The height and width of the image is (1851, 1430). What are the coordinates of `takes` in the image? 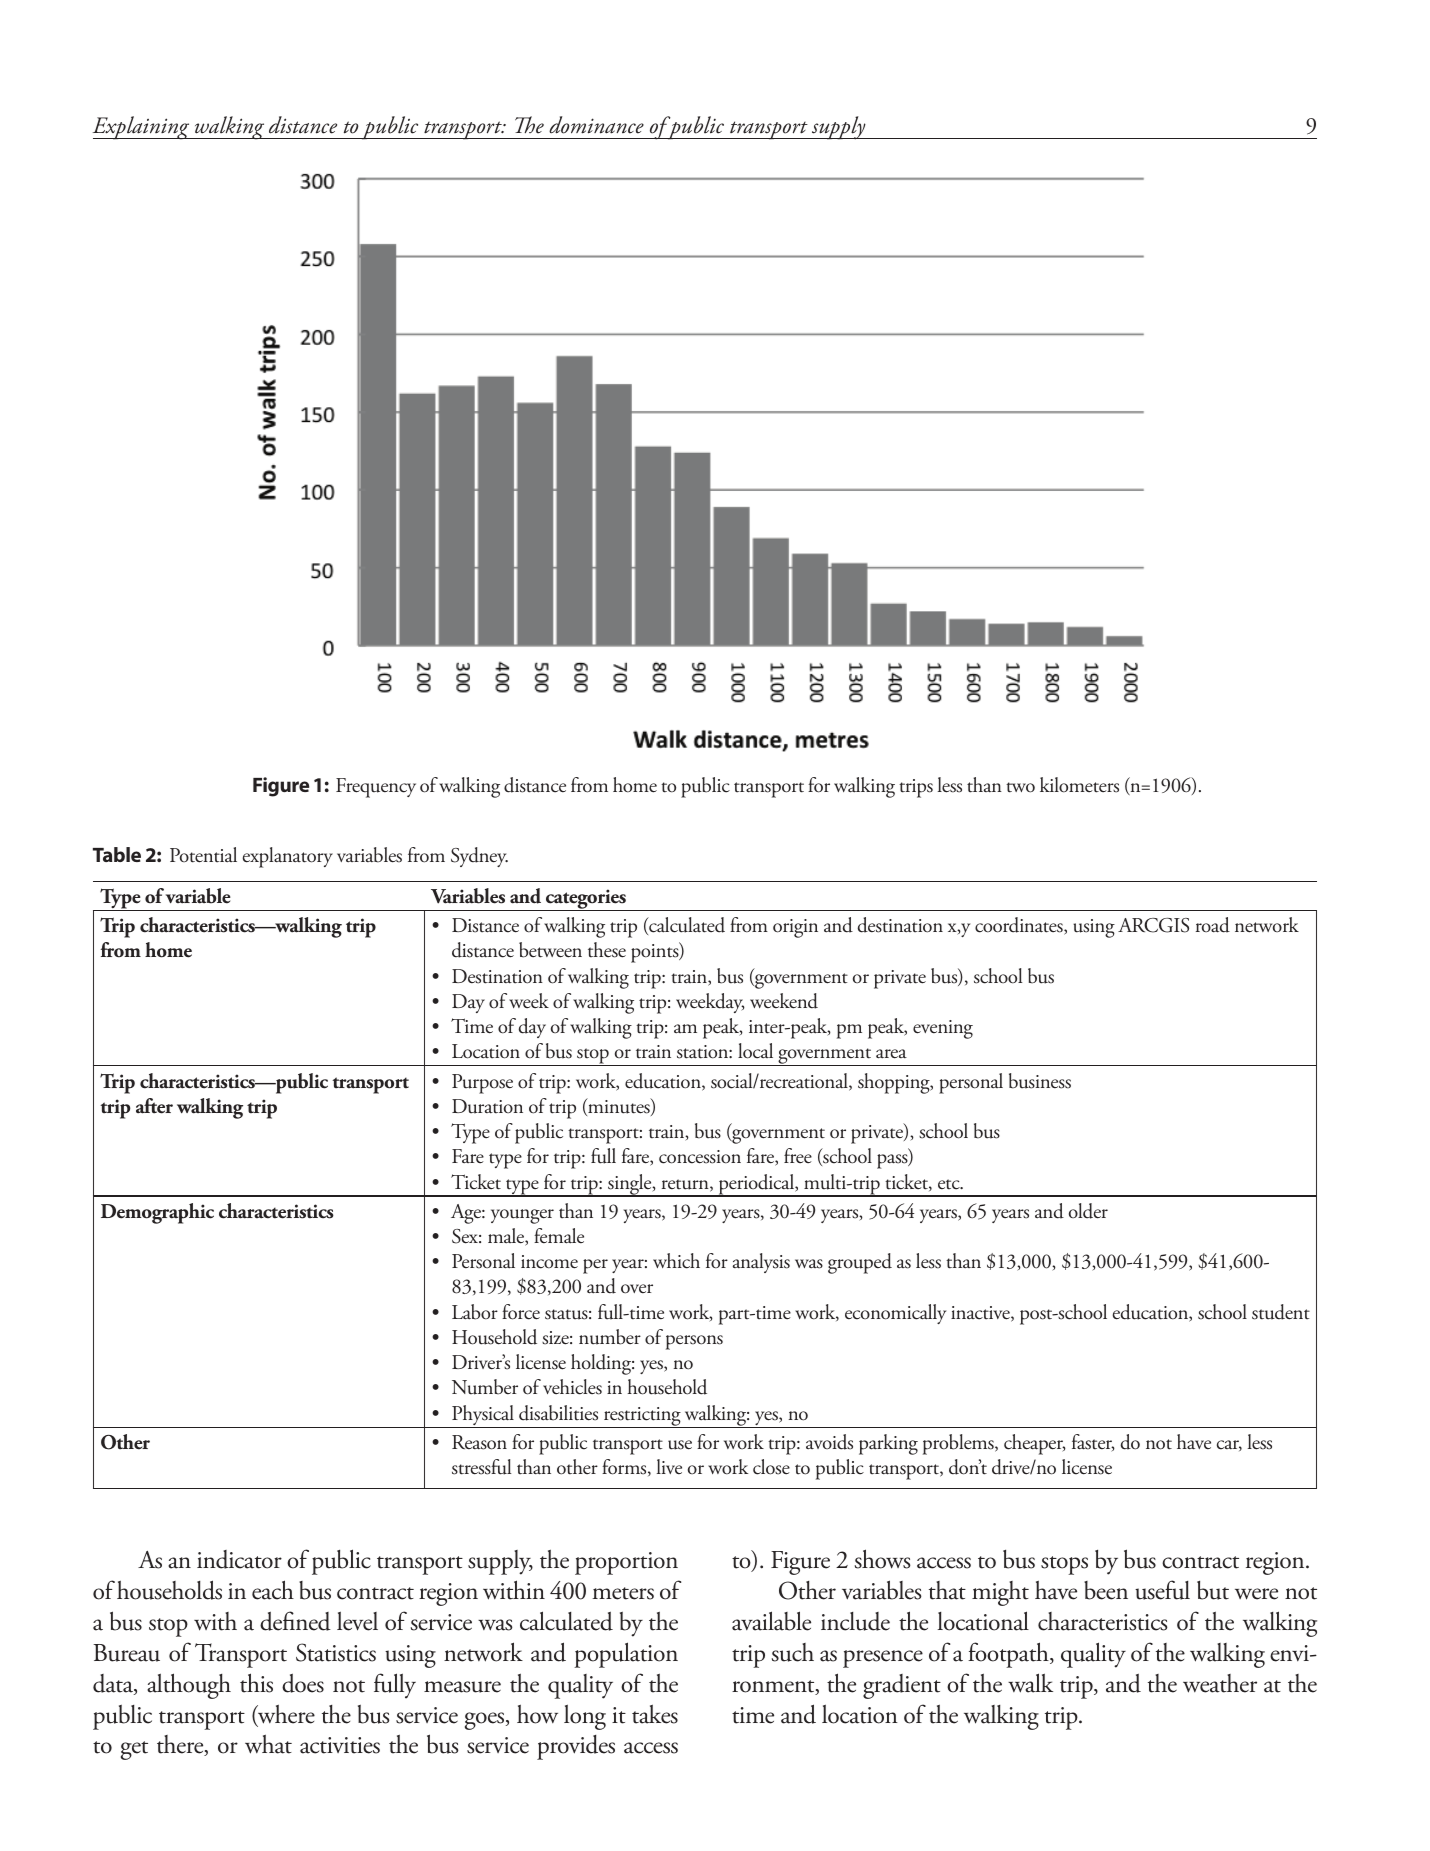 It's located at (655, 1714).
